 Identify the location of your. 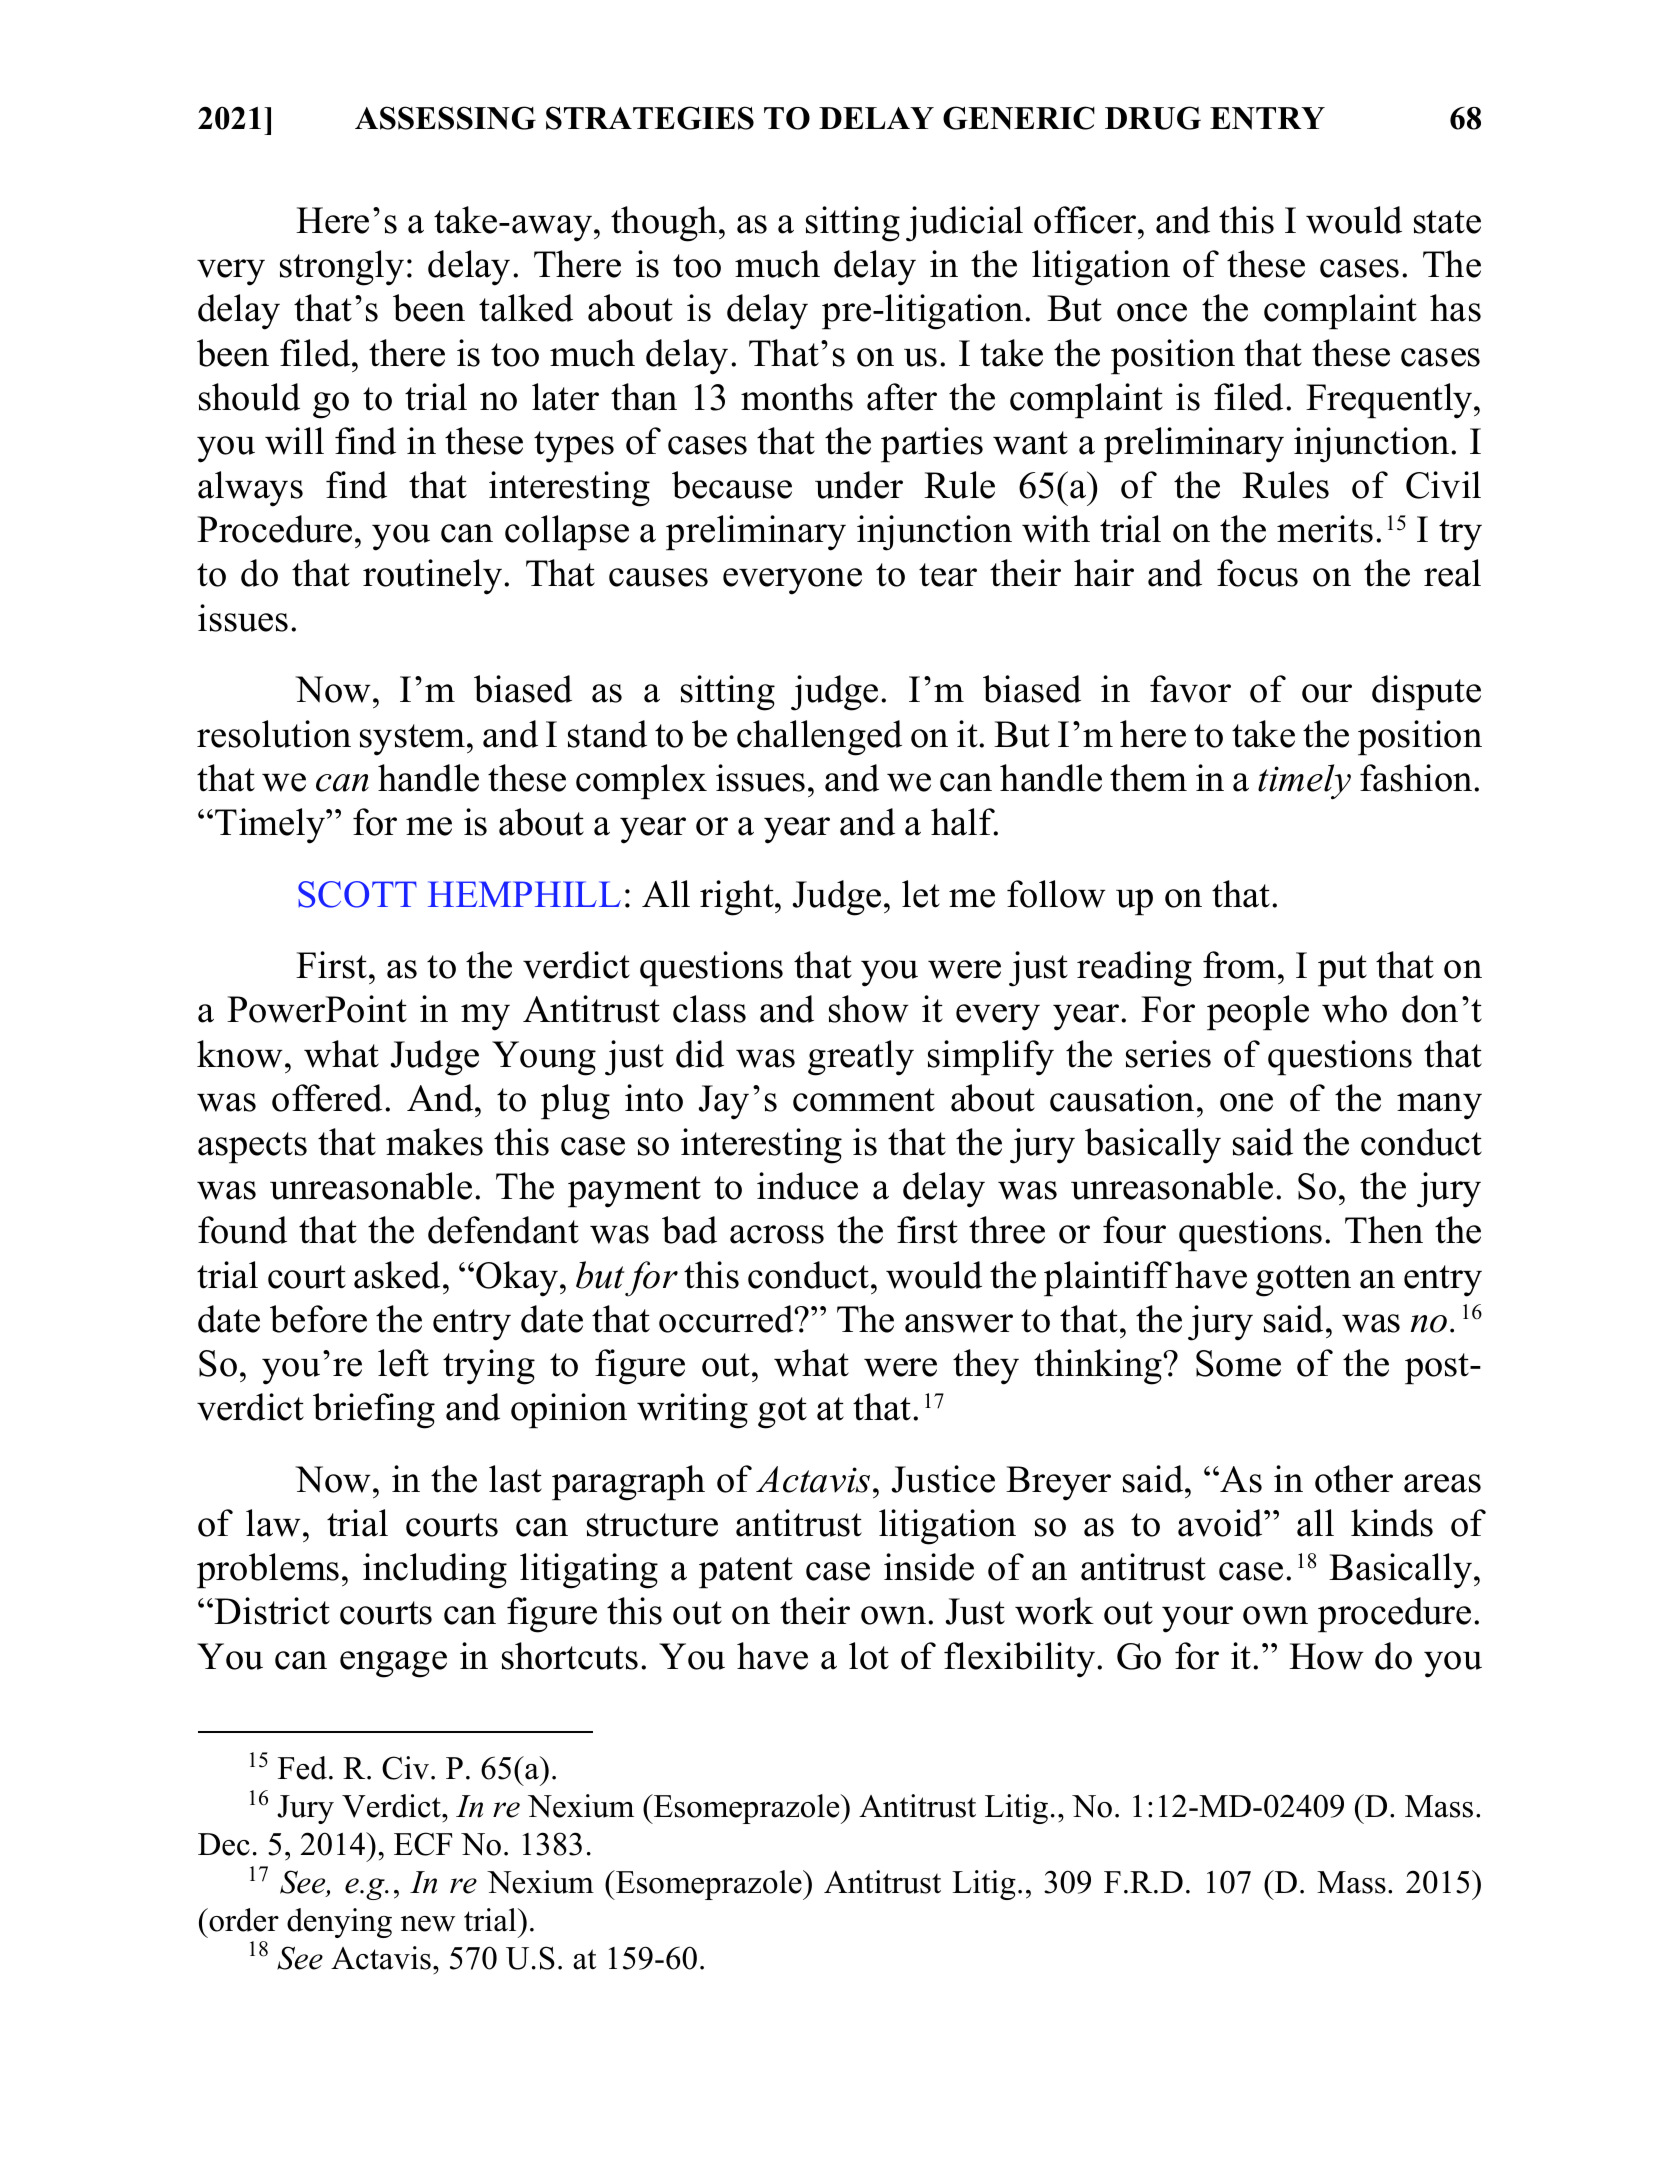
(1197, 1619).
